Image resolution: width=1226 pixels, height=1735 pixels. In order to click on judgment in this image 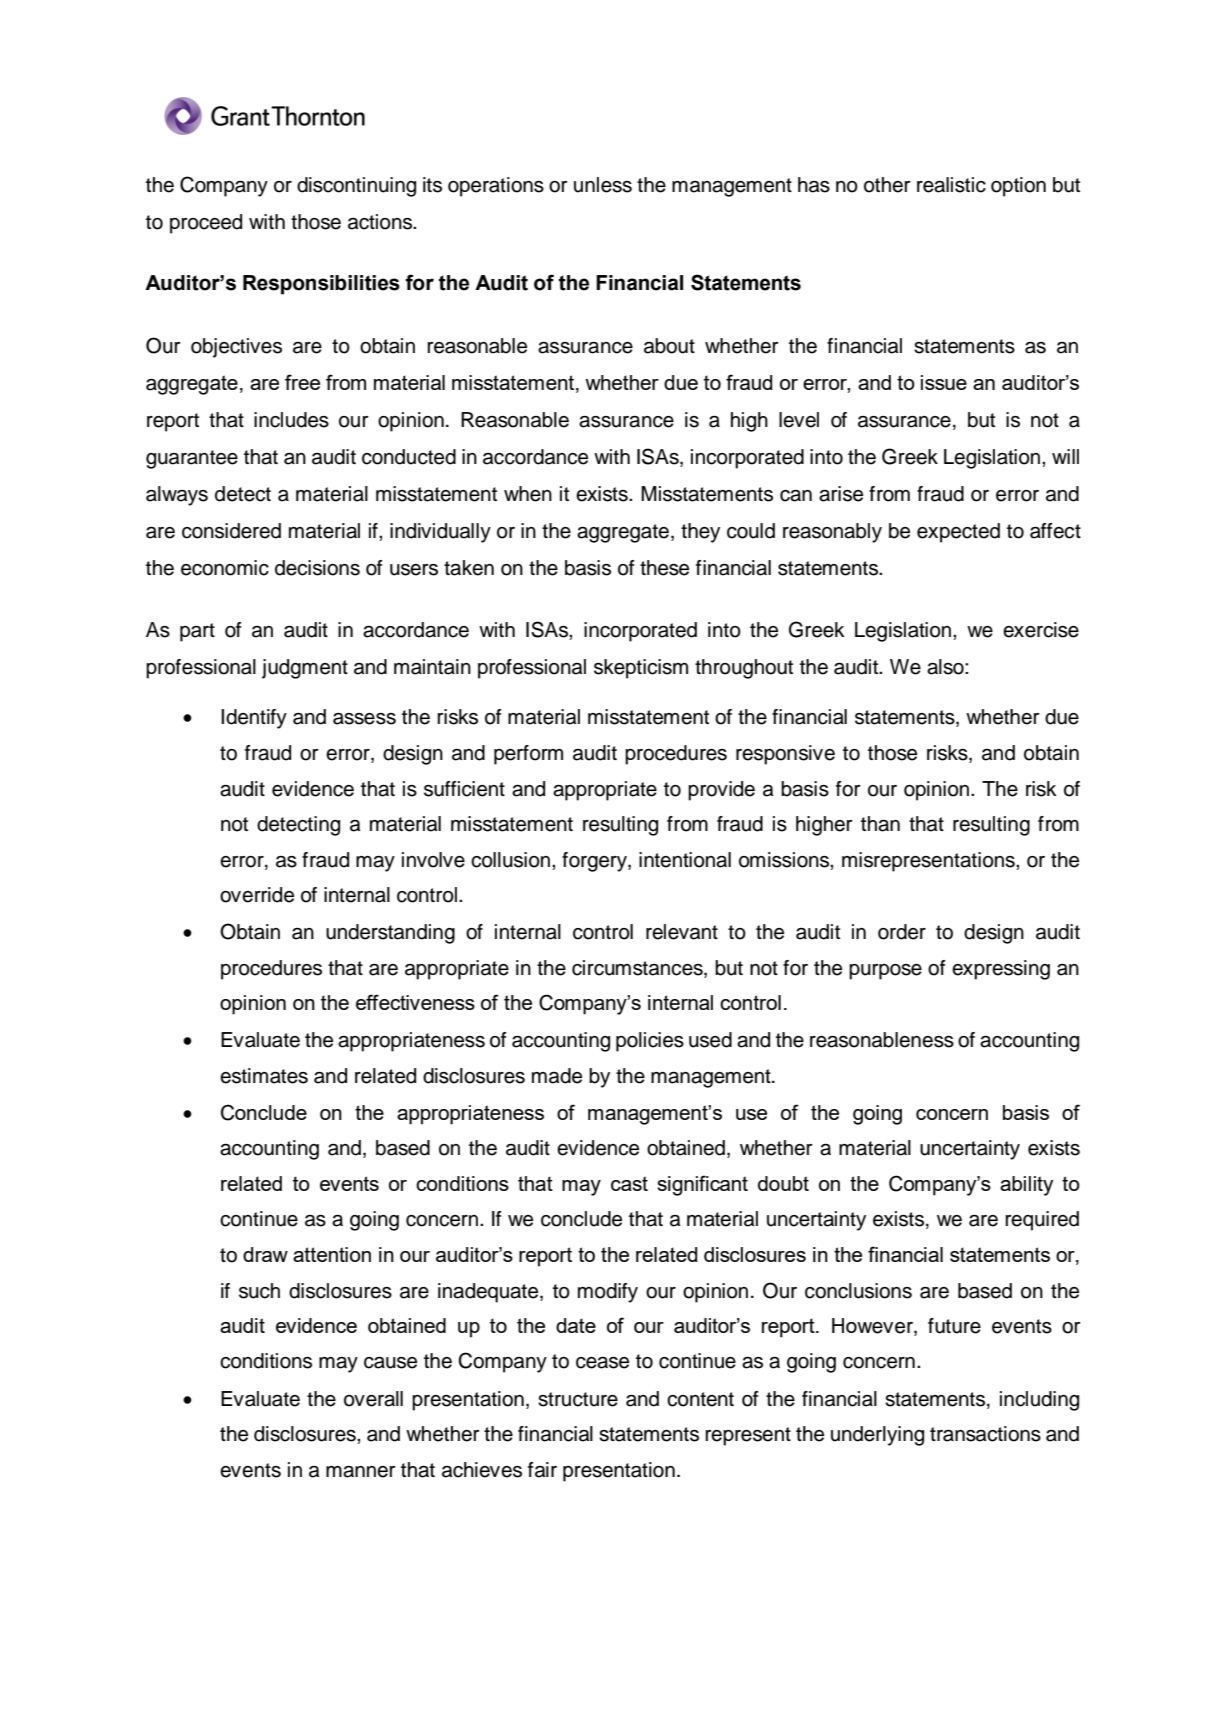, I will do `click(305, 669)`.
